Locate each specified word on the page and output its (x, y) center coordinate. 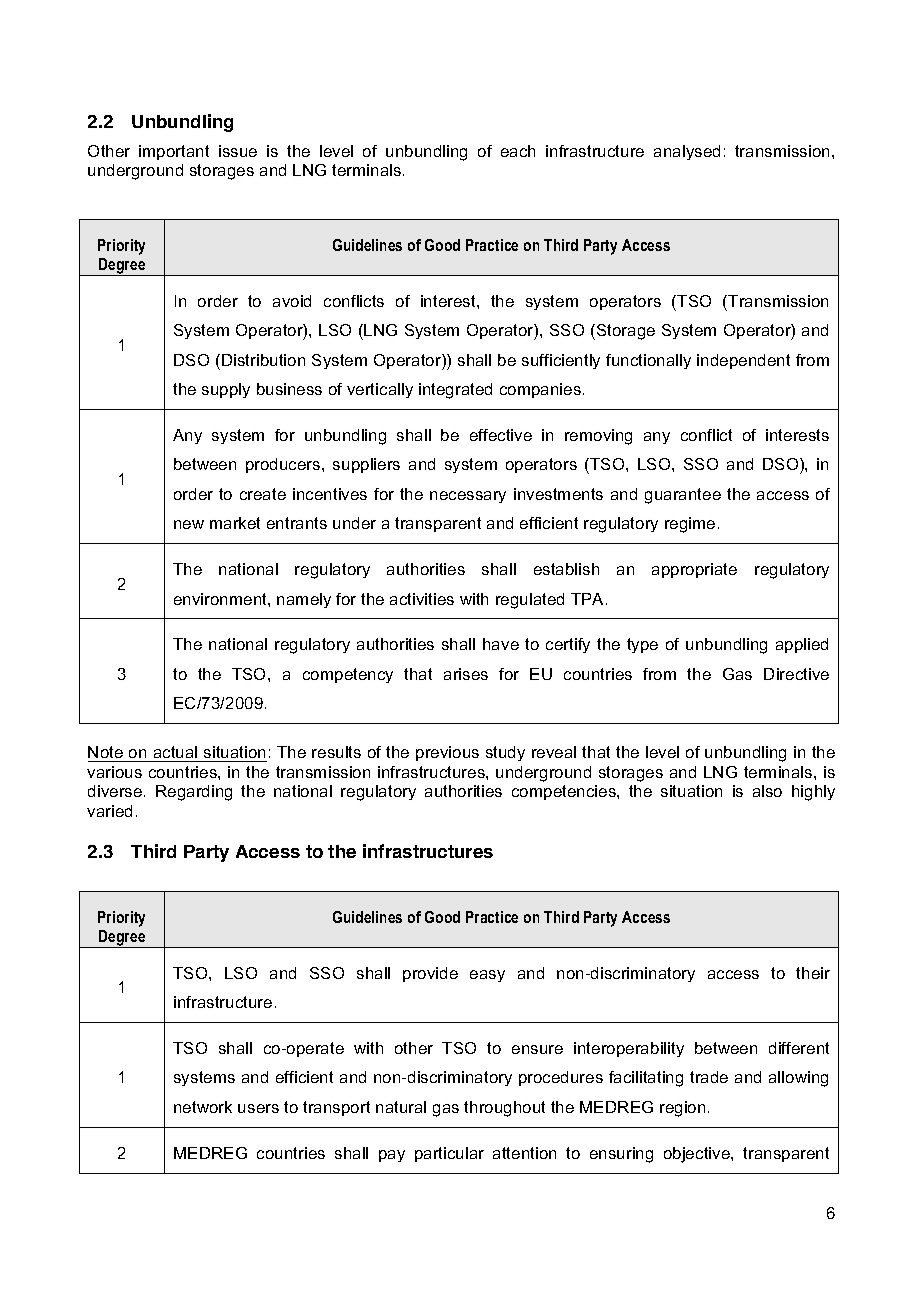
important (174, 152)
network (203, 1107)
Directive (796, 674)
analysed (687, 152)
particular (449, 1154)
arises (466, 674)
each (518, 151)
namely (304, 600)
